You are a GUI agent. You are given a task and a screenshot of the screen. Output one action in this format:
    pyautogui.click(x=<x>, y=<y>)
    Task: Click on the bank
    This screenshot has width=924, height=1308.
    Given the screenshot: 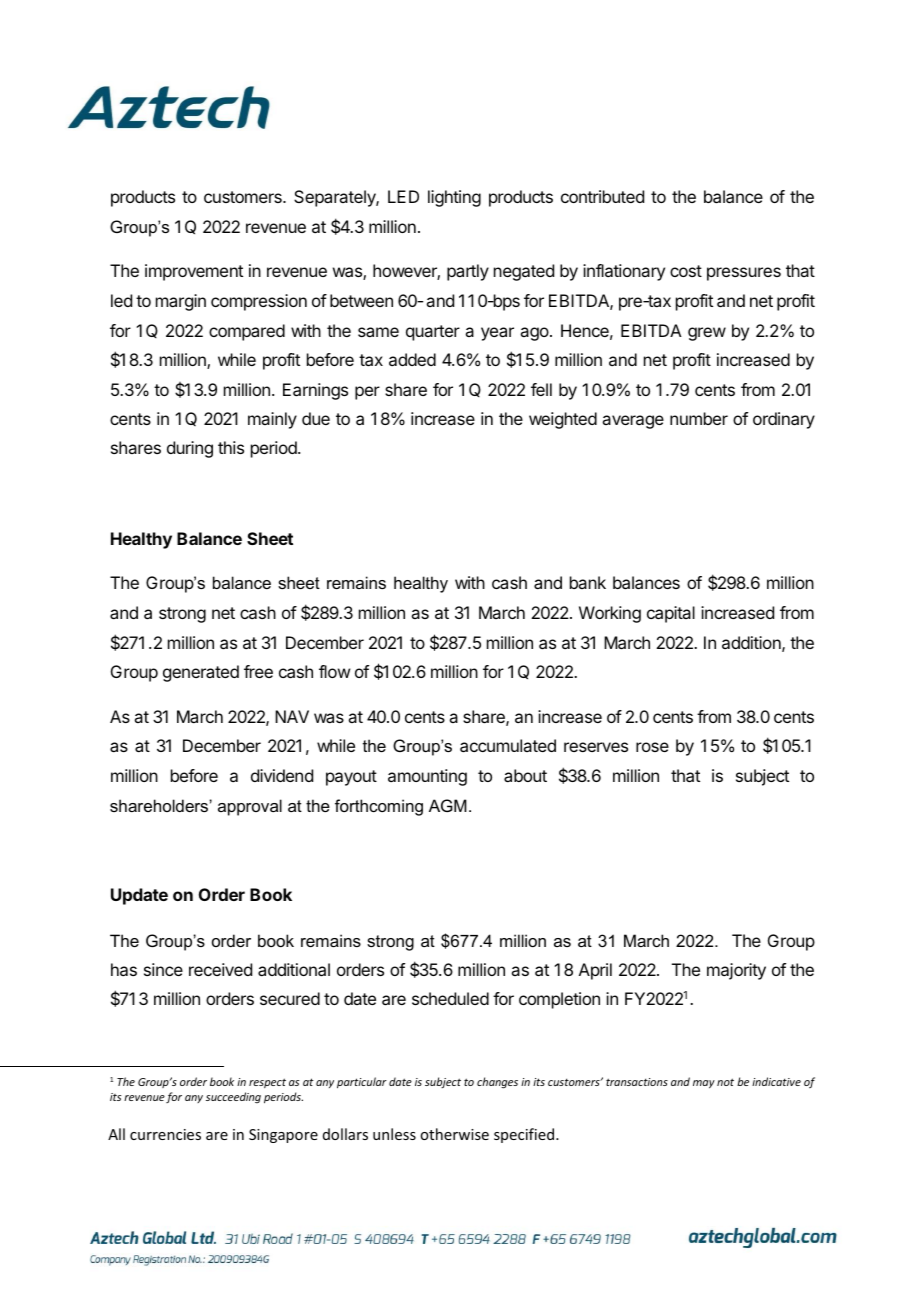 What is the action you would take?
    pyautogui.click(x=588, y=582)
